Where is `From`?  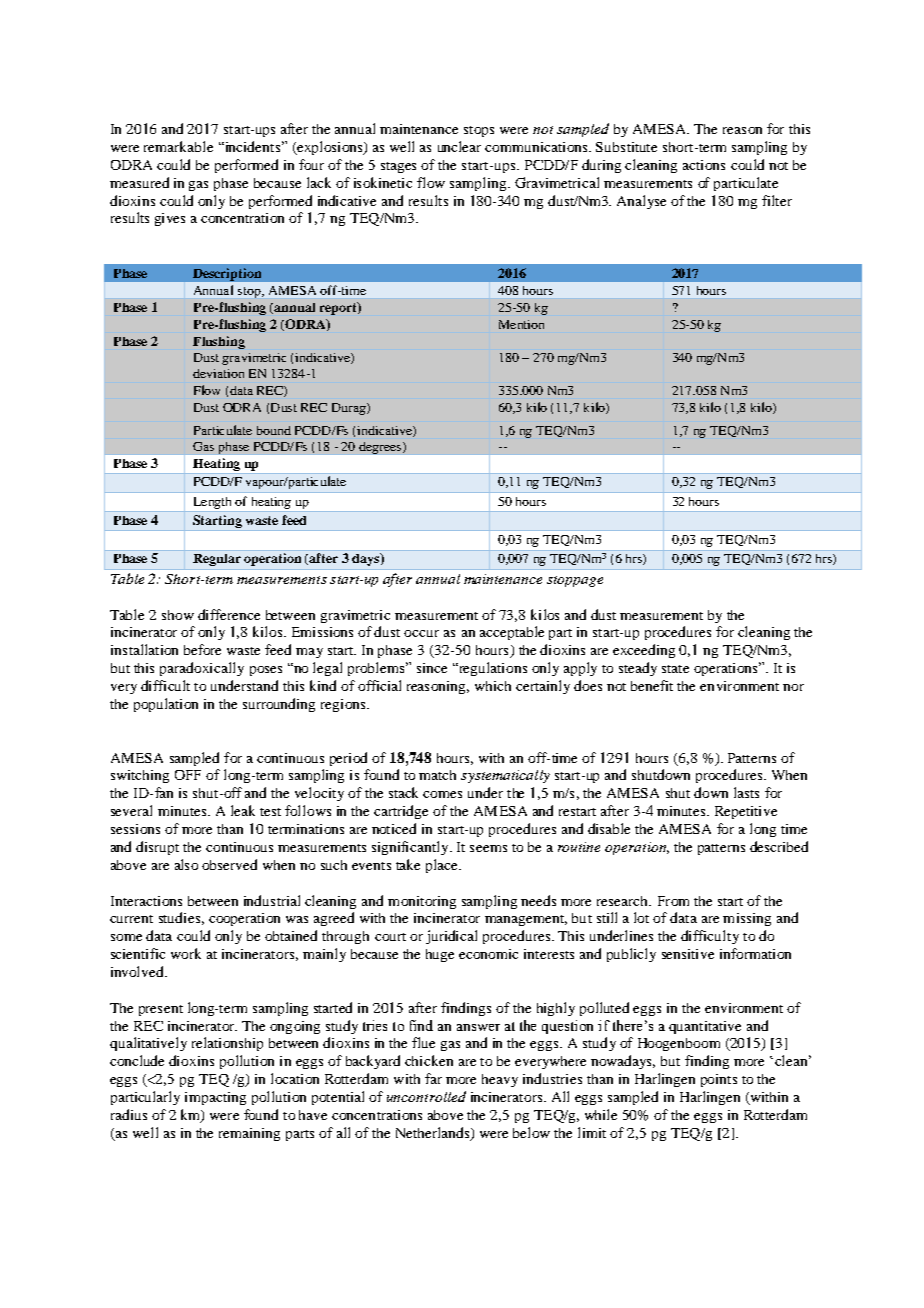
From is located at coordinates (673, 901).
